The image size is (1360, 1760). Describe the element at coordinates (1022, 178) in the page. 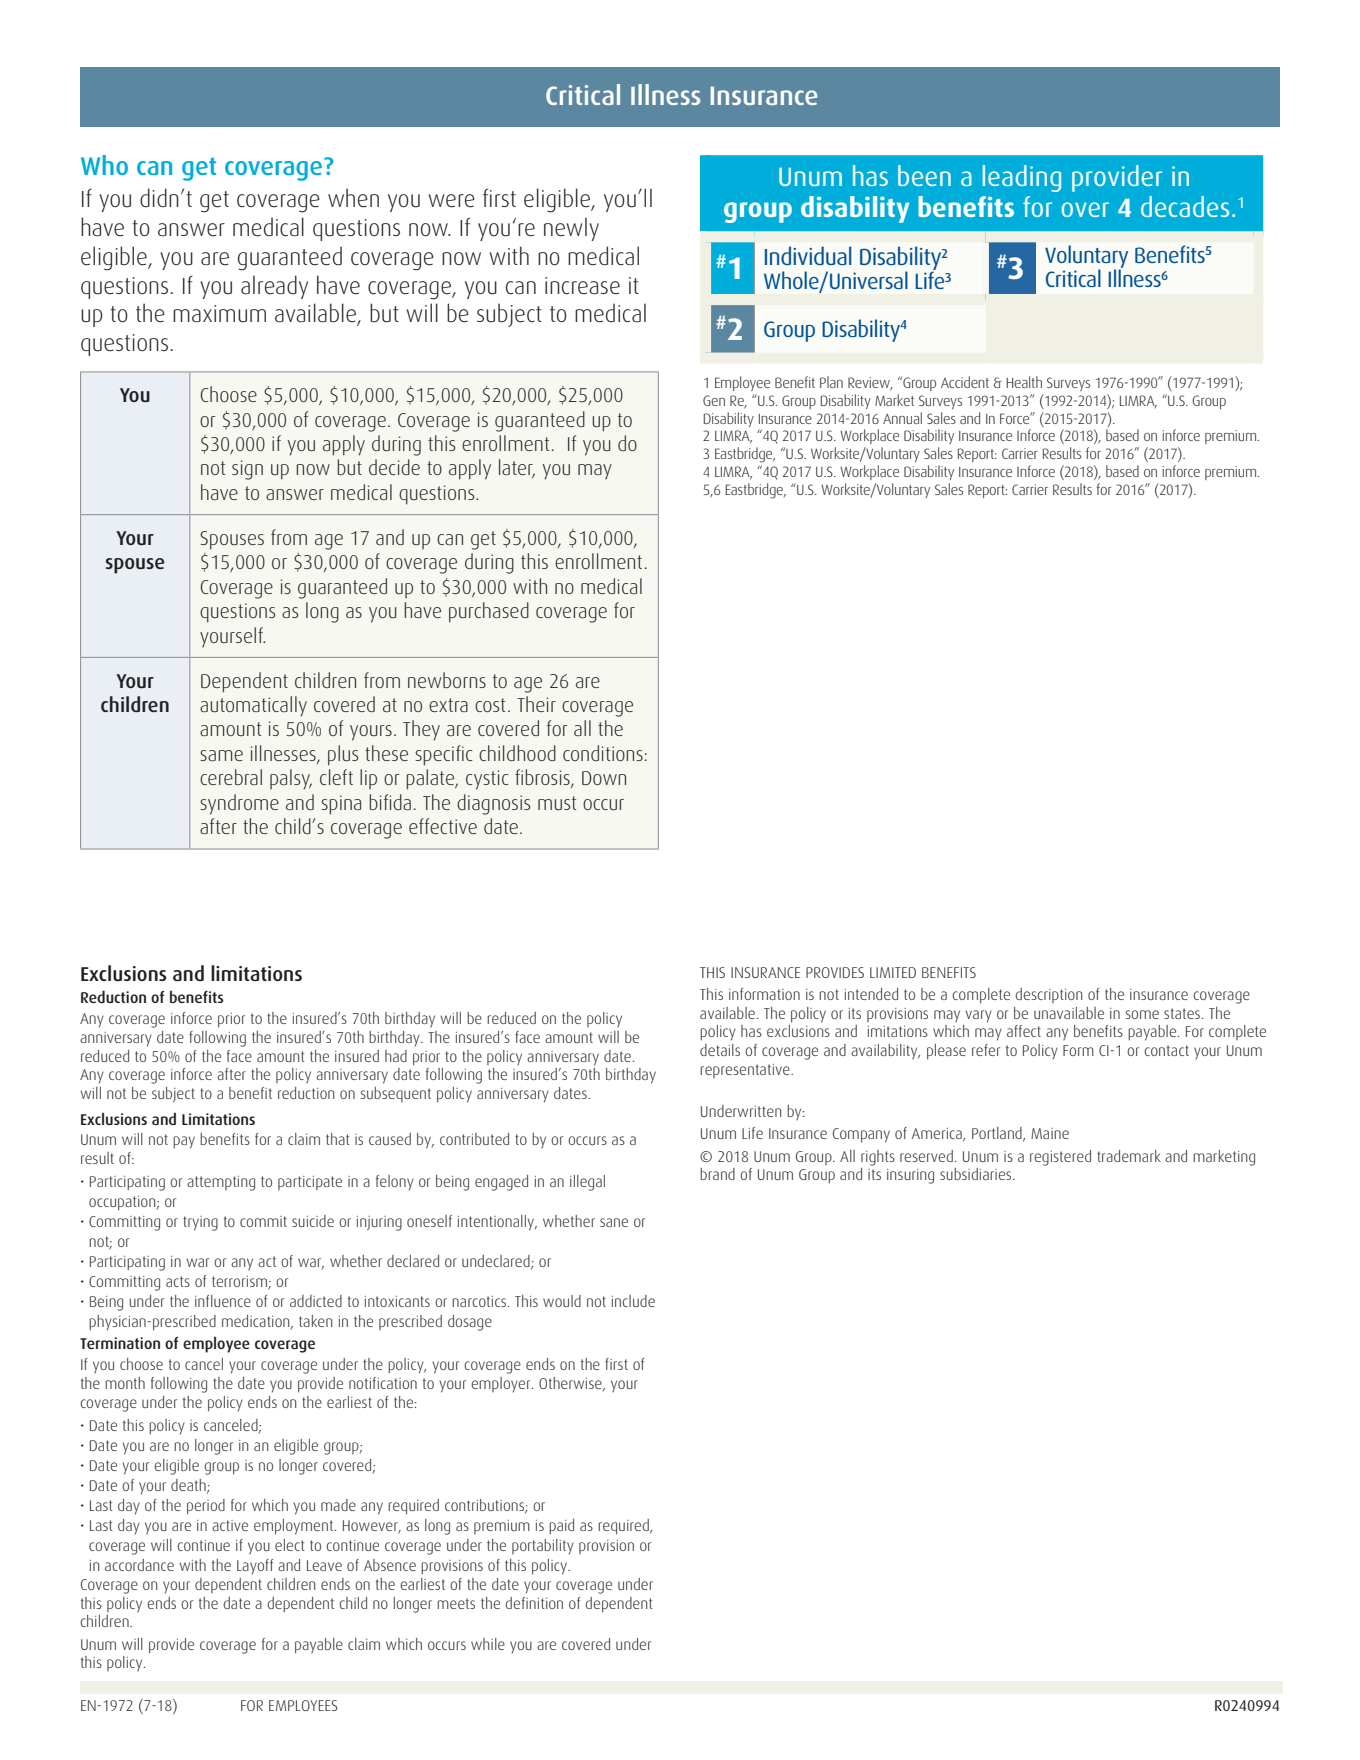

I see `leading` at that location.
